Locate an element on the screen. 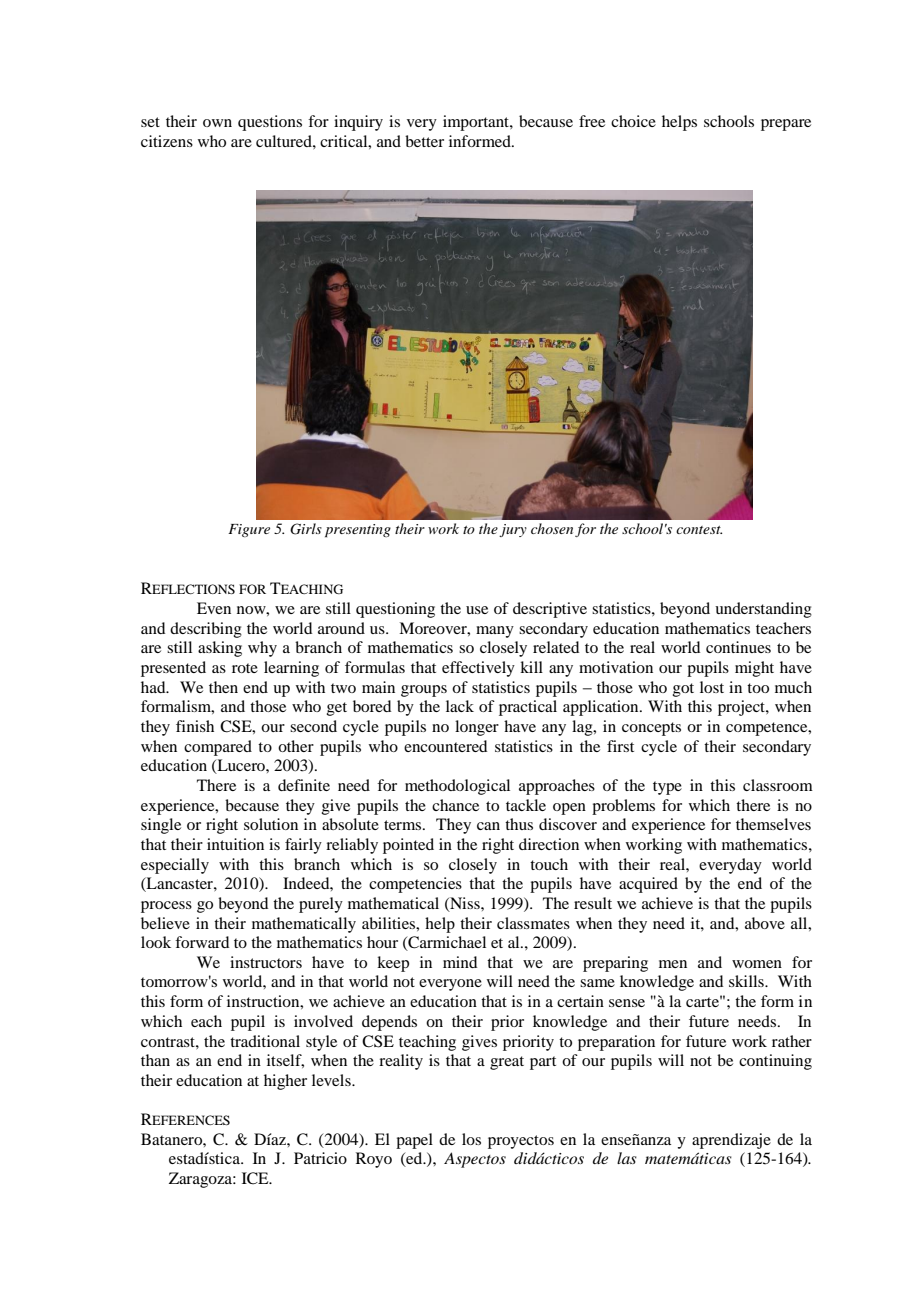 The height and width of the screenshot is (1308, 924). acquired is located at coordinates (648, 885).
